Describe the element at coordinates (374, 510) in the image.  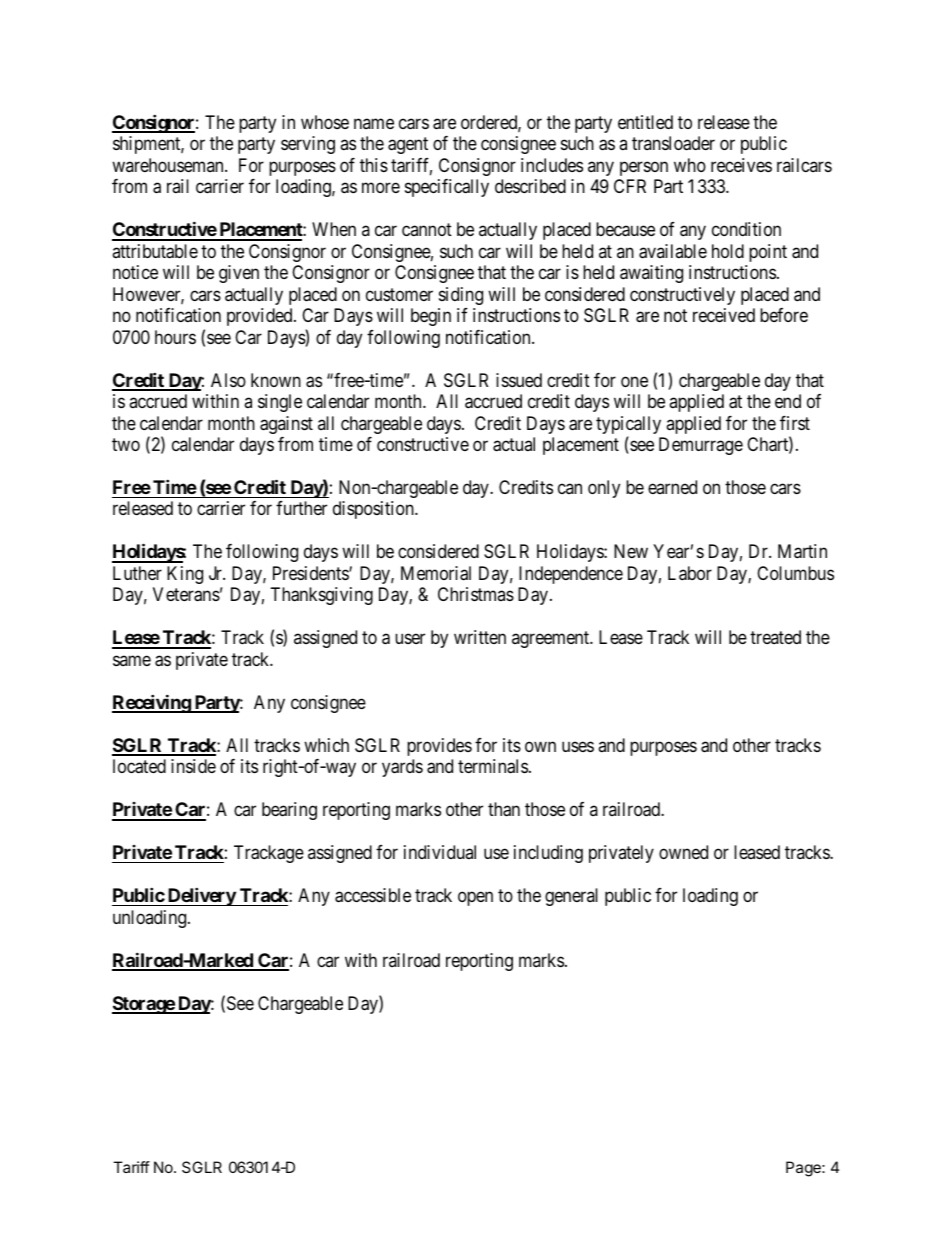
I see `disposition` at that location.
